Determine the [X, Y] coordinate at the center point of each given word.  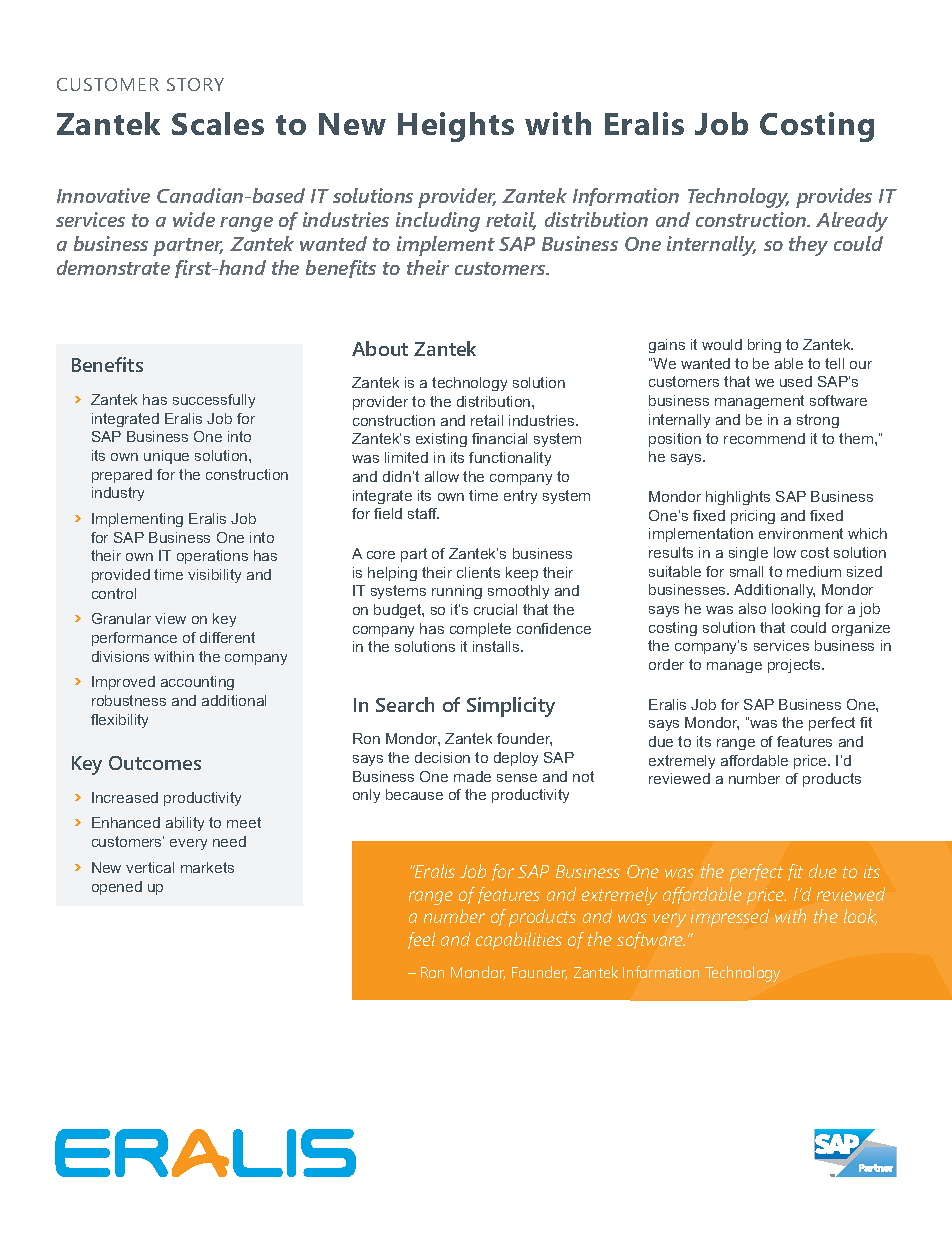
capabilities [519, 941]
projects [795, 666]
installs [497, 646]
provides [834, 198]
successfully [214, 401]
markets [207, 867]
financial [499, 438]
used [796, 381]
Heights [456, 127]
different [227, 637]
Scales [218, 123]
